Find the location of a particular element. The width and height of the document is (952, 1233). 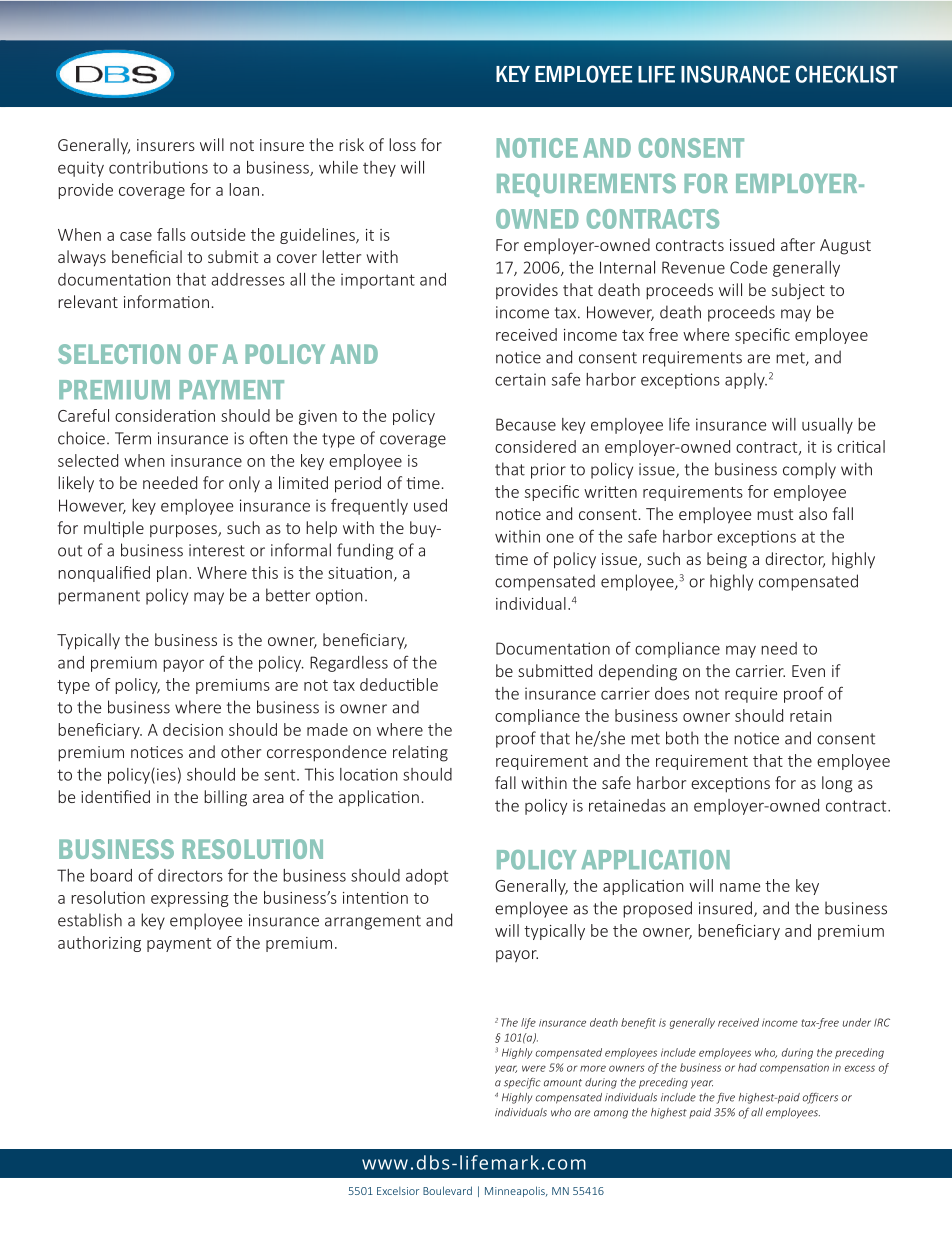

Excelsior is located at coordinates (398, 1191).
